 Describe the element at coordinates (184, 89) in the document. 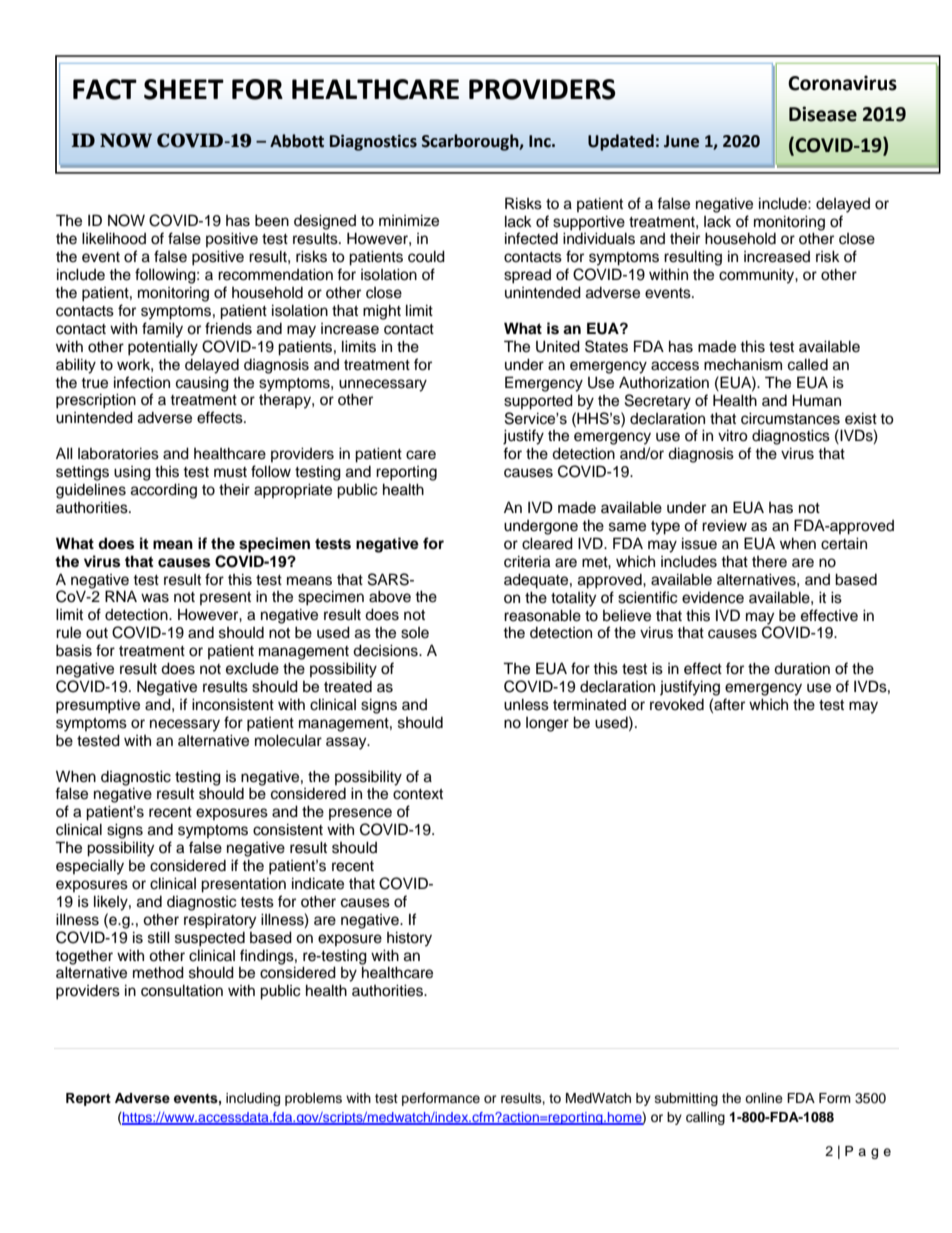

I see `SHEET` at that location.
